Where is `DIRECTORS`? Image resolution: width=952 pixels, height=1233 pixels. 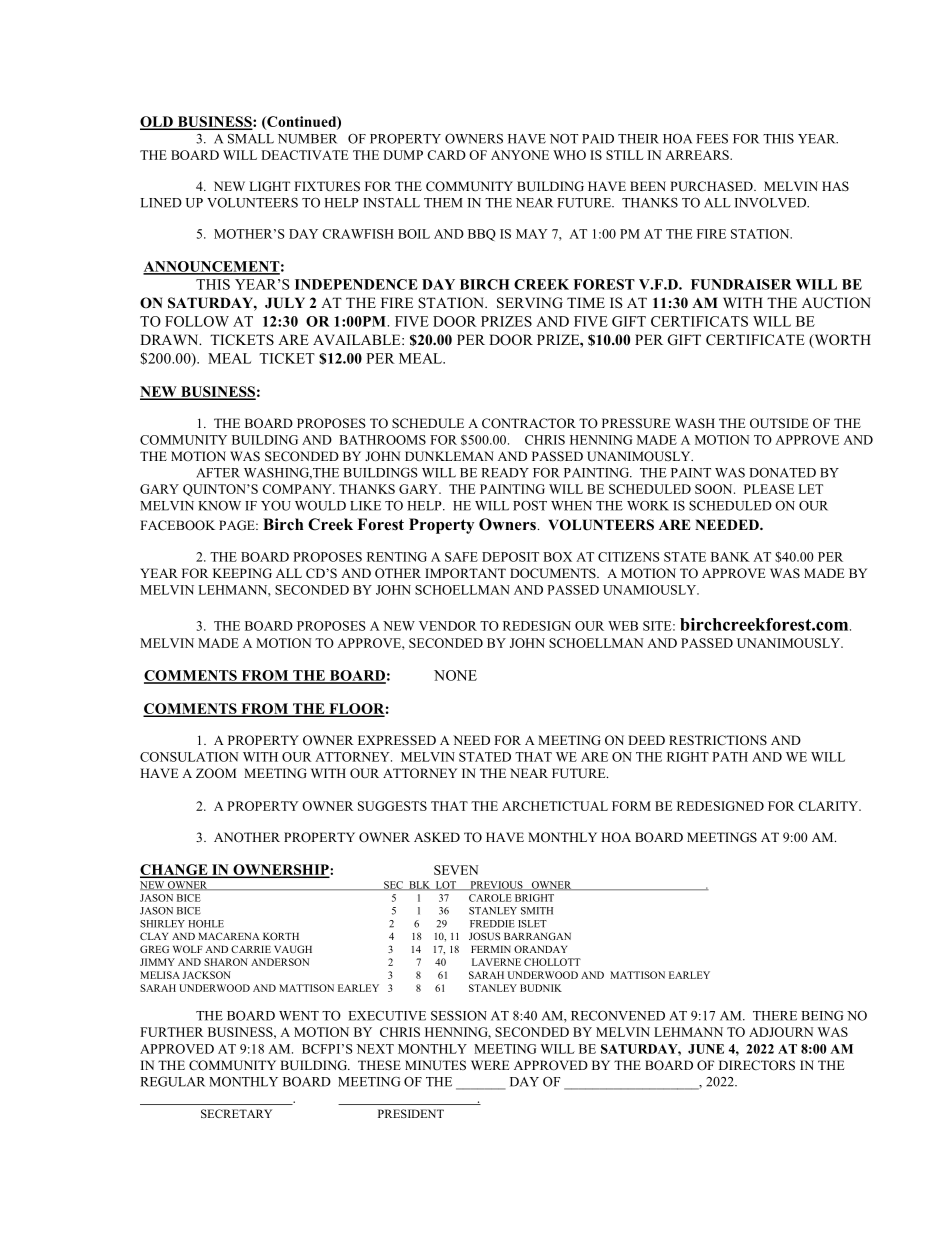 DIRECTORS is located at coordinates (757, 1065).
